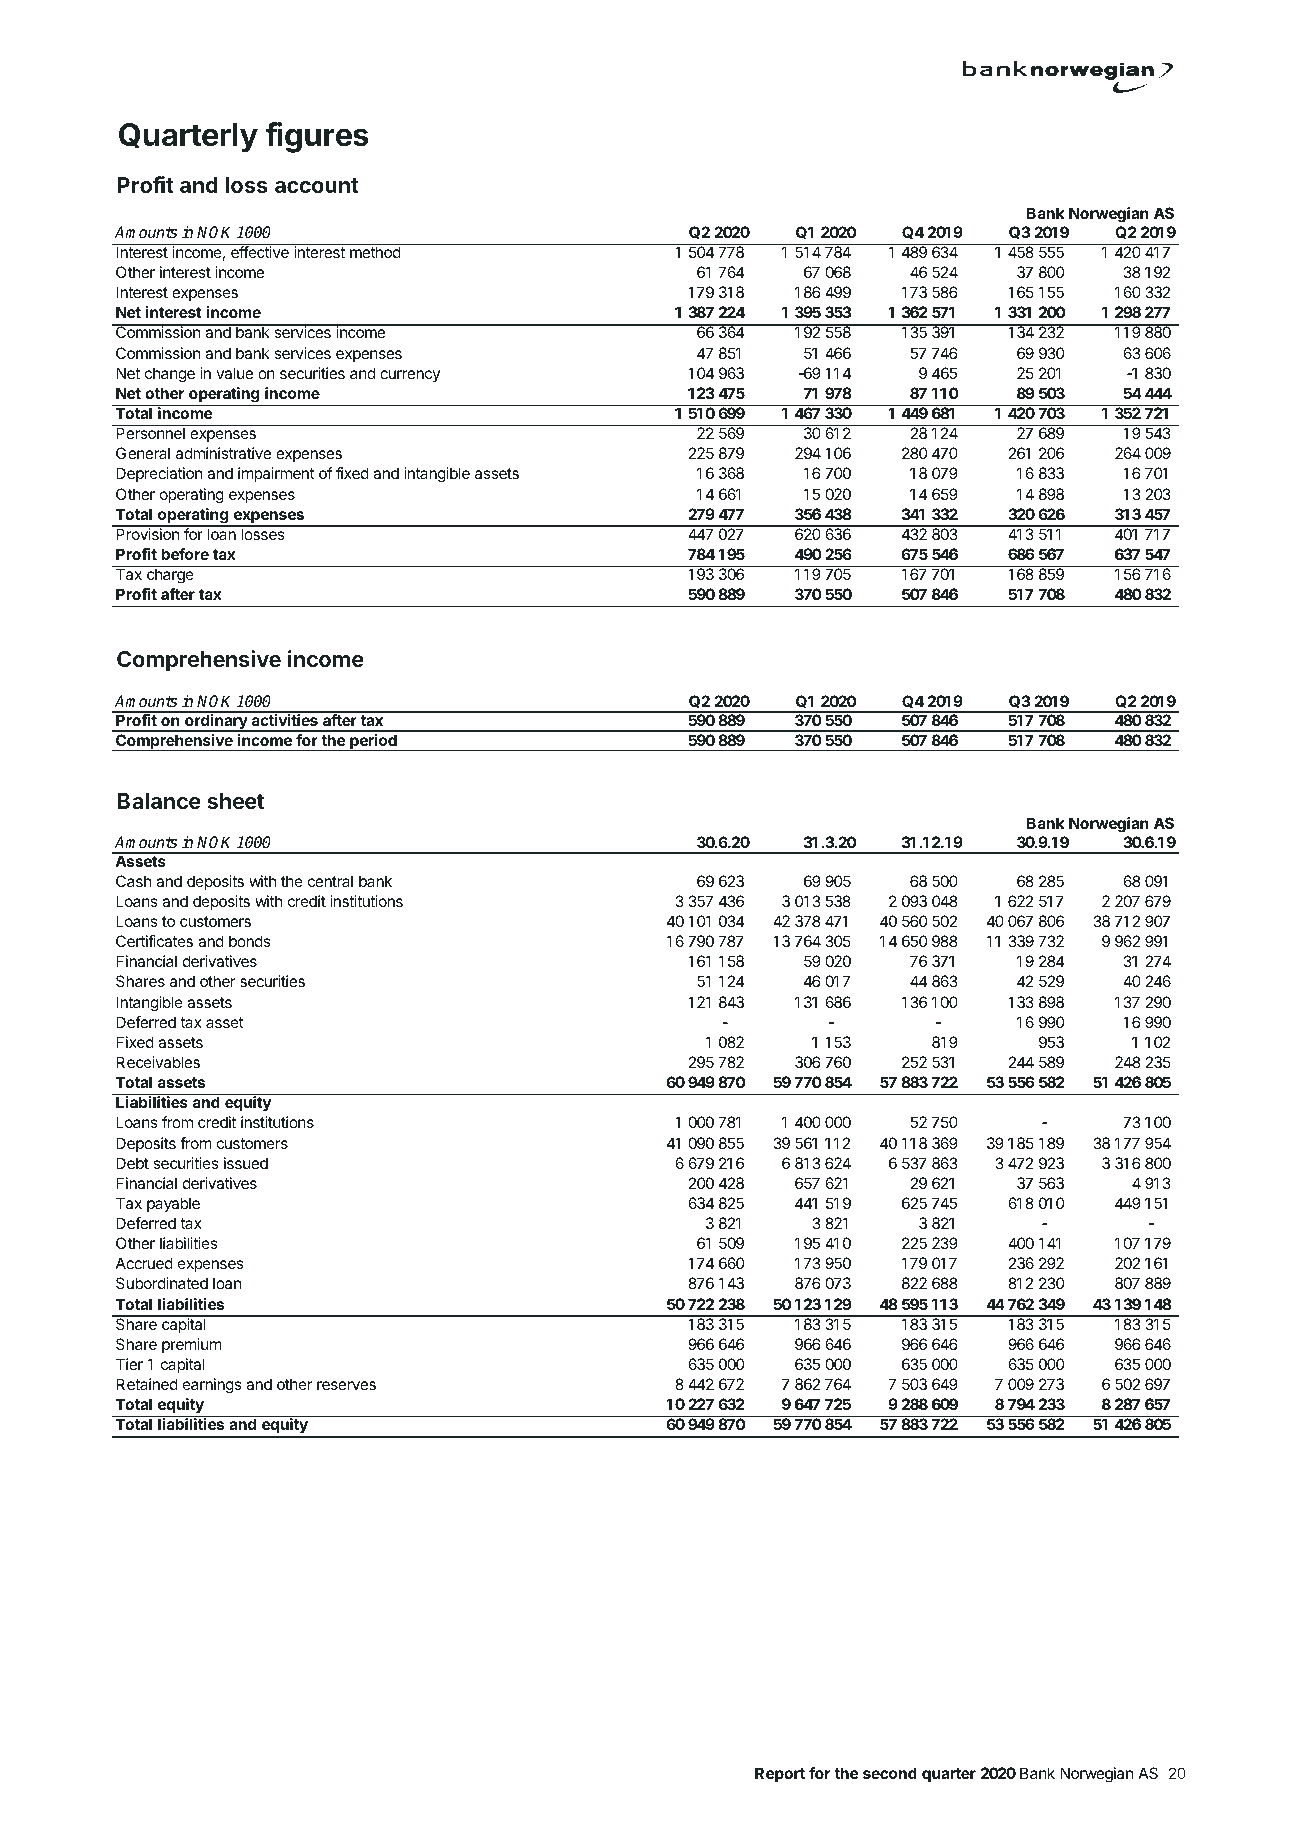 This screenshot has height=1833, width=1296. I want to click on payable, so click(173, 1204).
